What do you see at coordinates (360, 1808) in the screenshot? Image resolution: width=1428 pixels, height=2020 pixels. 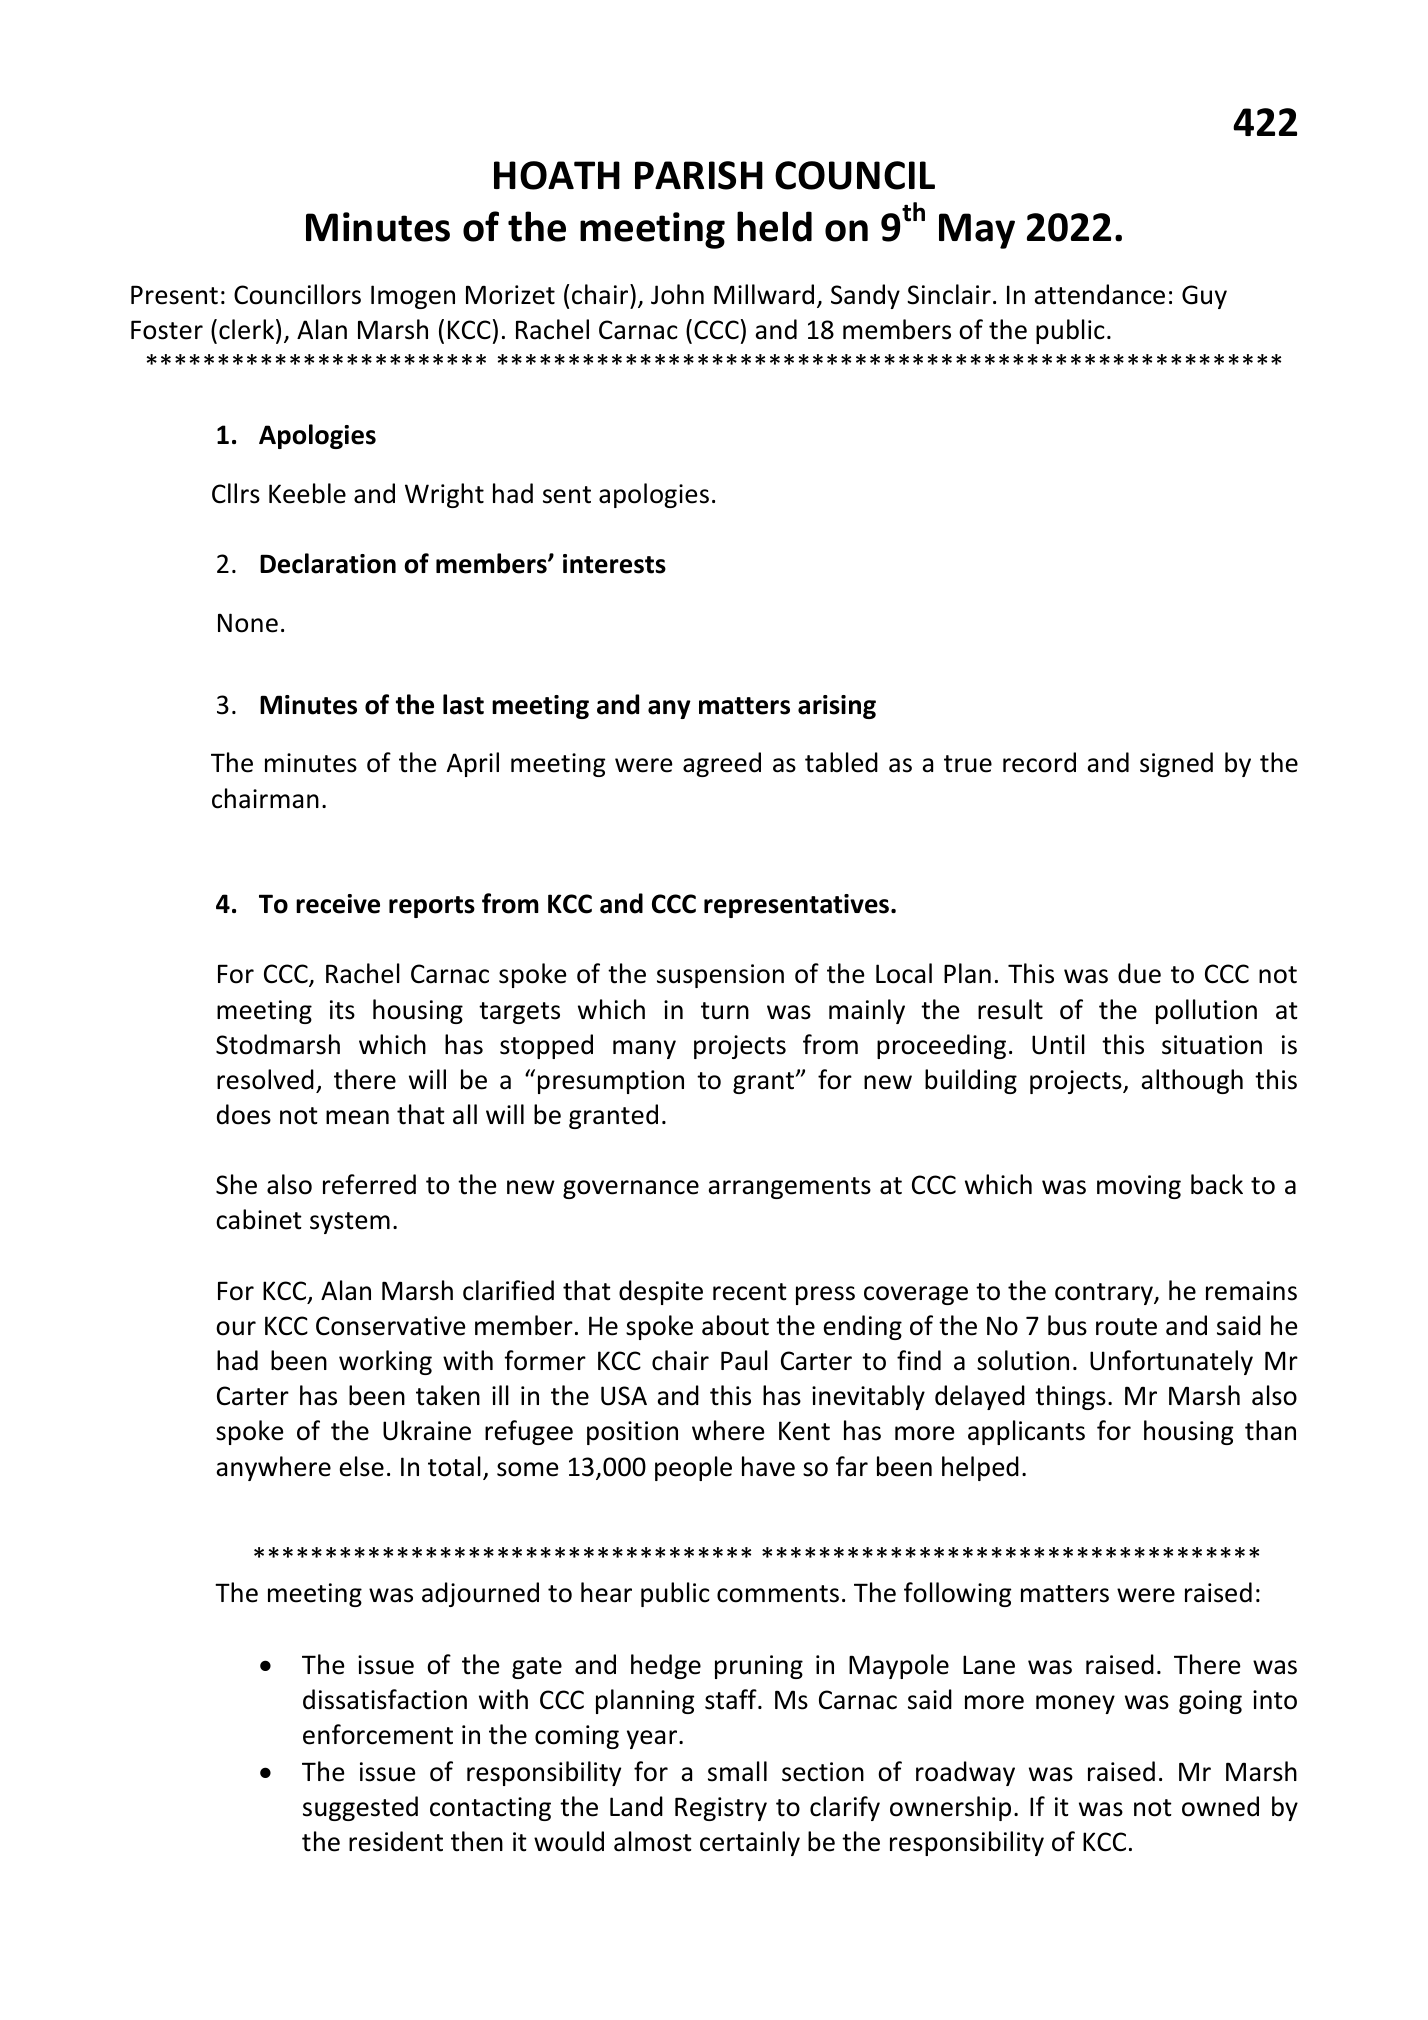 I see `suggested` at bounding box center [360, 1808].
